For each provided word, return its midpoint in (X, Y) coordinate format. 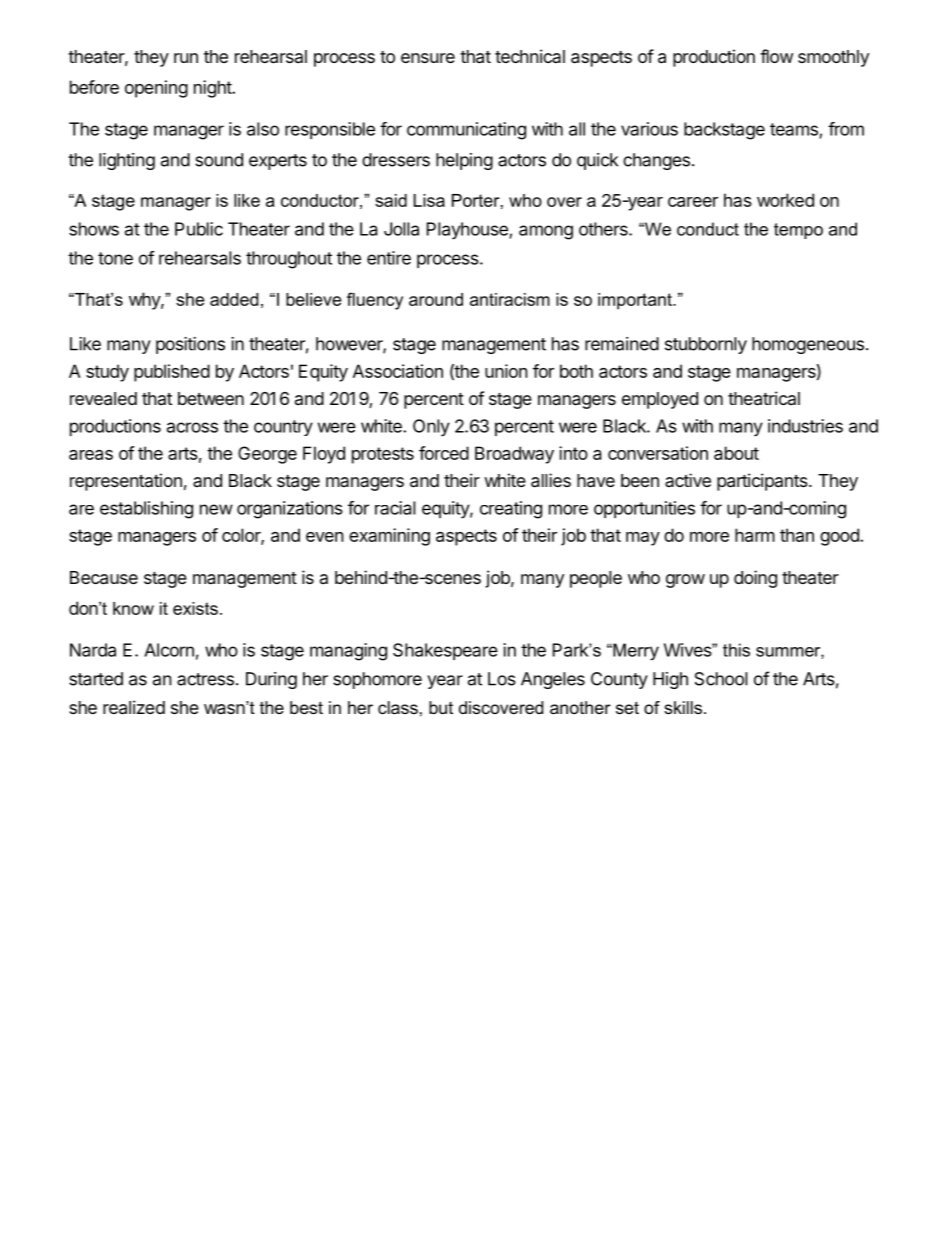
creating (511, 510)
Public (199, 229)
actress (205, 679)
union (506, 371)
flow (776, 56)
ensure (428, 58)
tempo (798, 231)
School (721, 679)
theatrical (764, 398)
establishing (146, 510)
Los (502, 679)
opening (156, 89)
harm (755, 535)
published (172, 373)
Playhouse (468, 231)
